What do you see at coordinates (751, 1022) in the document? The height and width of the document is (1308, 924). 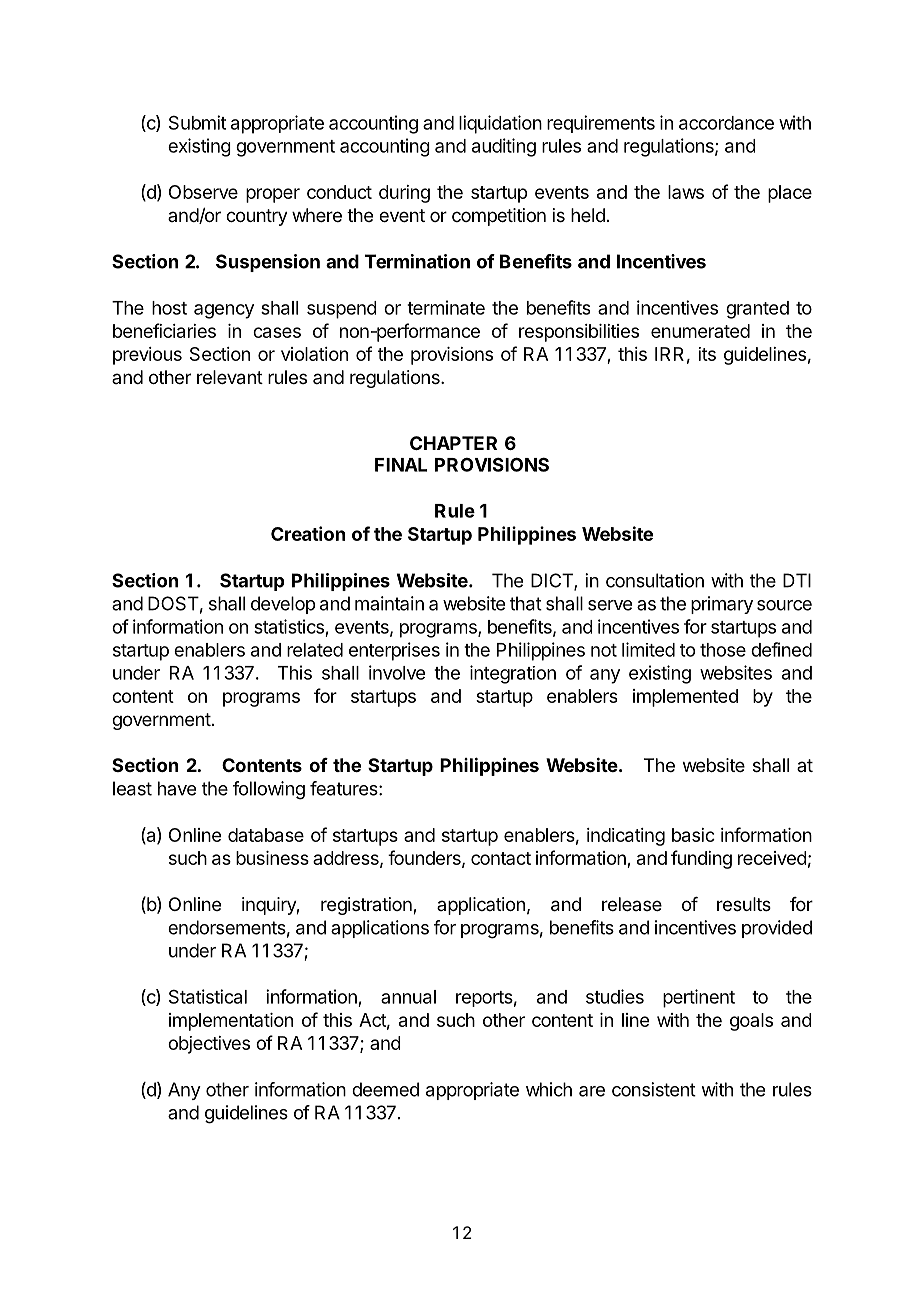 I see `goals` at bounding box center [751, 1022].
